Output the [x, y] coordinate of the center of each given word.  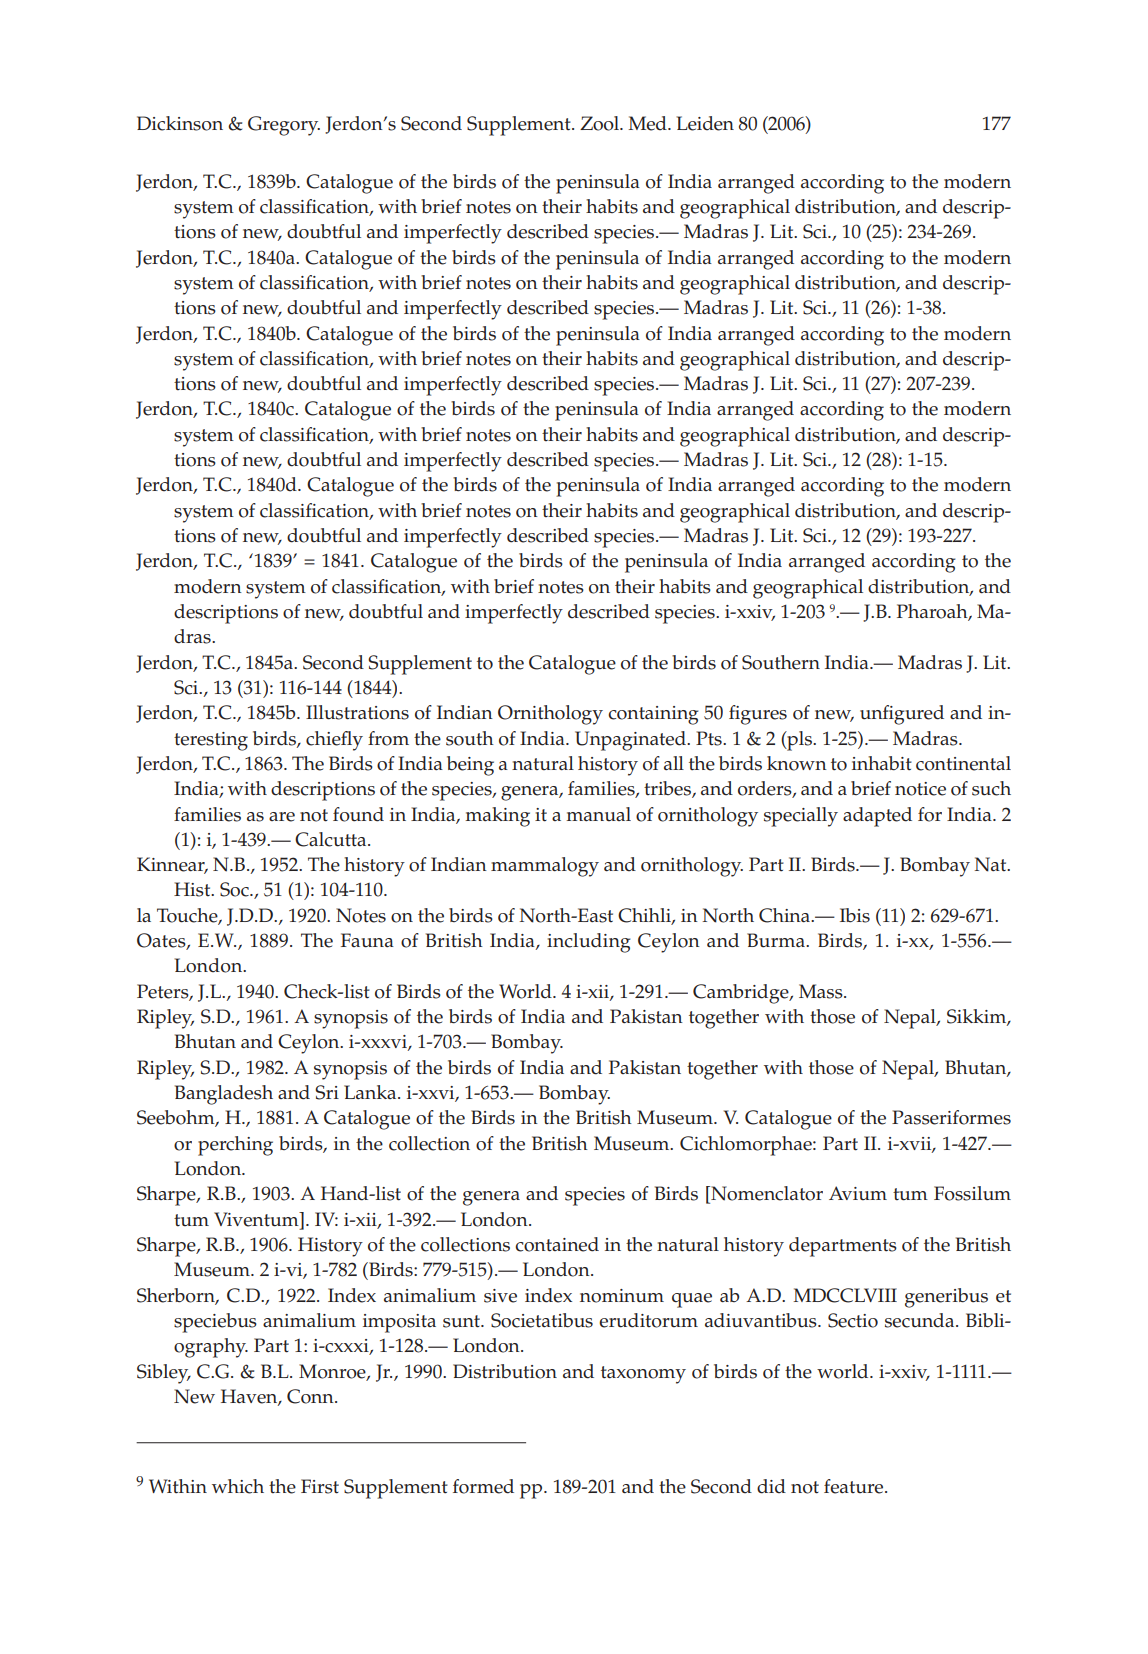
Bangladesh [224, 1095]
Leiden [705, 123]
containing [653, 715]
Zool [600, 123]
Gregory [284, 126]
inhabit [882, 763]
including [589, 943]
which [238, 1486]
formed [483, 1486]
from [388, 738]
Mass [822, 991]
